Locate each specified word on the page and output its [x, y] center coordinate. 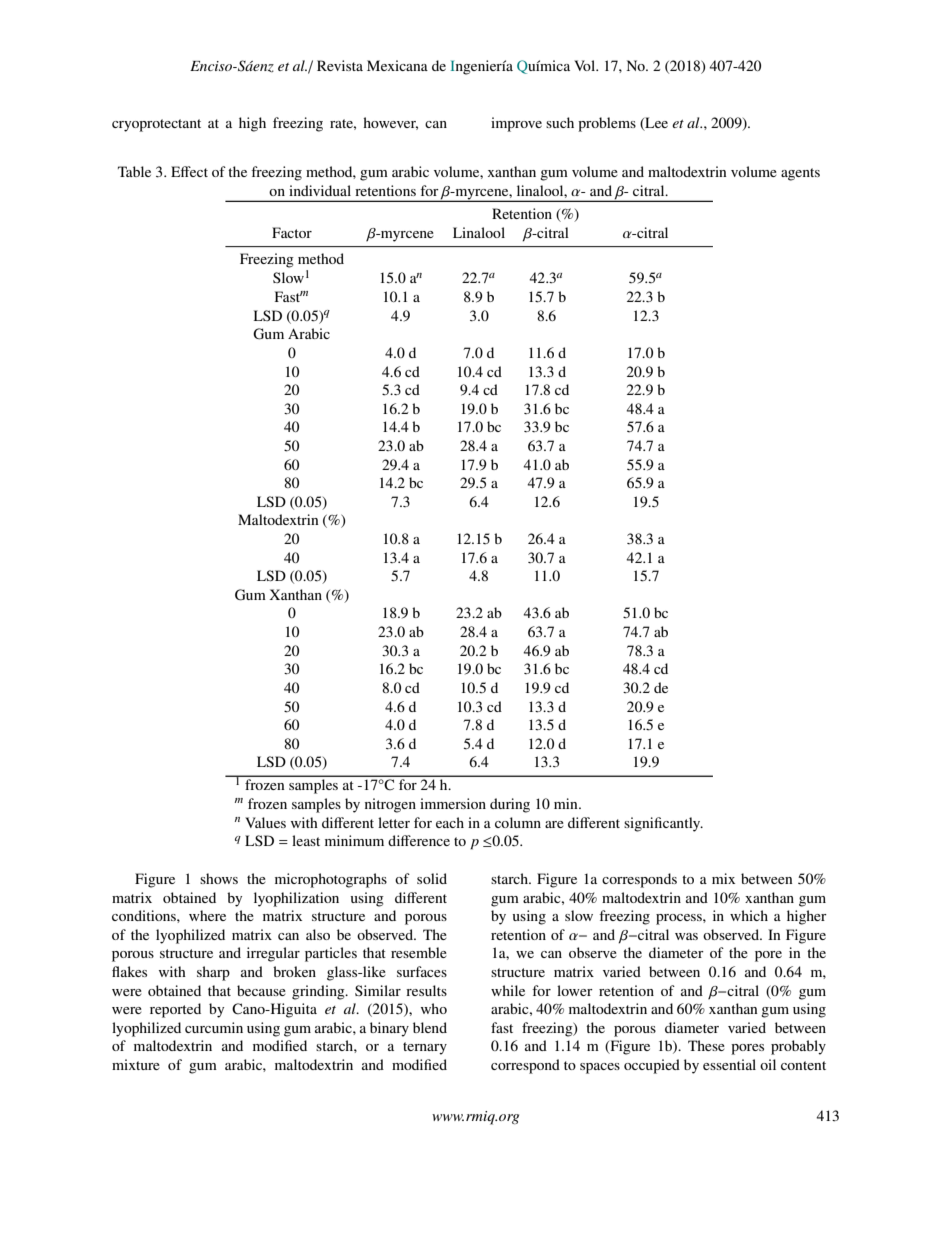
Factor [292, 232]
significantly [663, 824]
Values [265, 822]
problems [607, 124]
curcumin [214, 1027]
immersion [453, 803]
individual [320, 190]
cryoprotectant [156, 125]
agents [800, 174]
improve [516, 124]
